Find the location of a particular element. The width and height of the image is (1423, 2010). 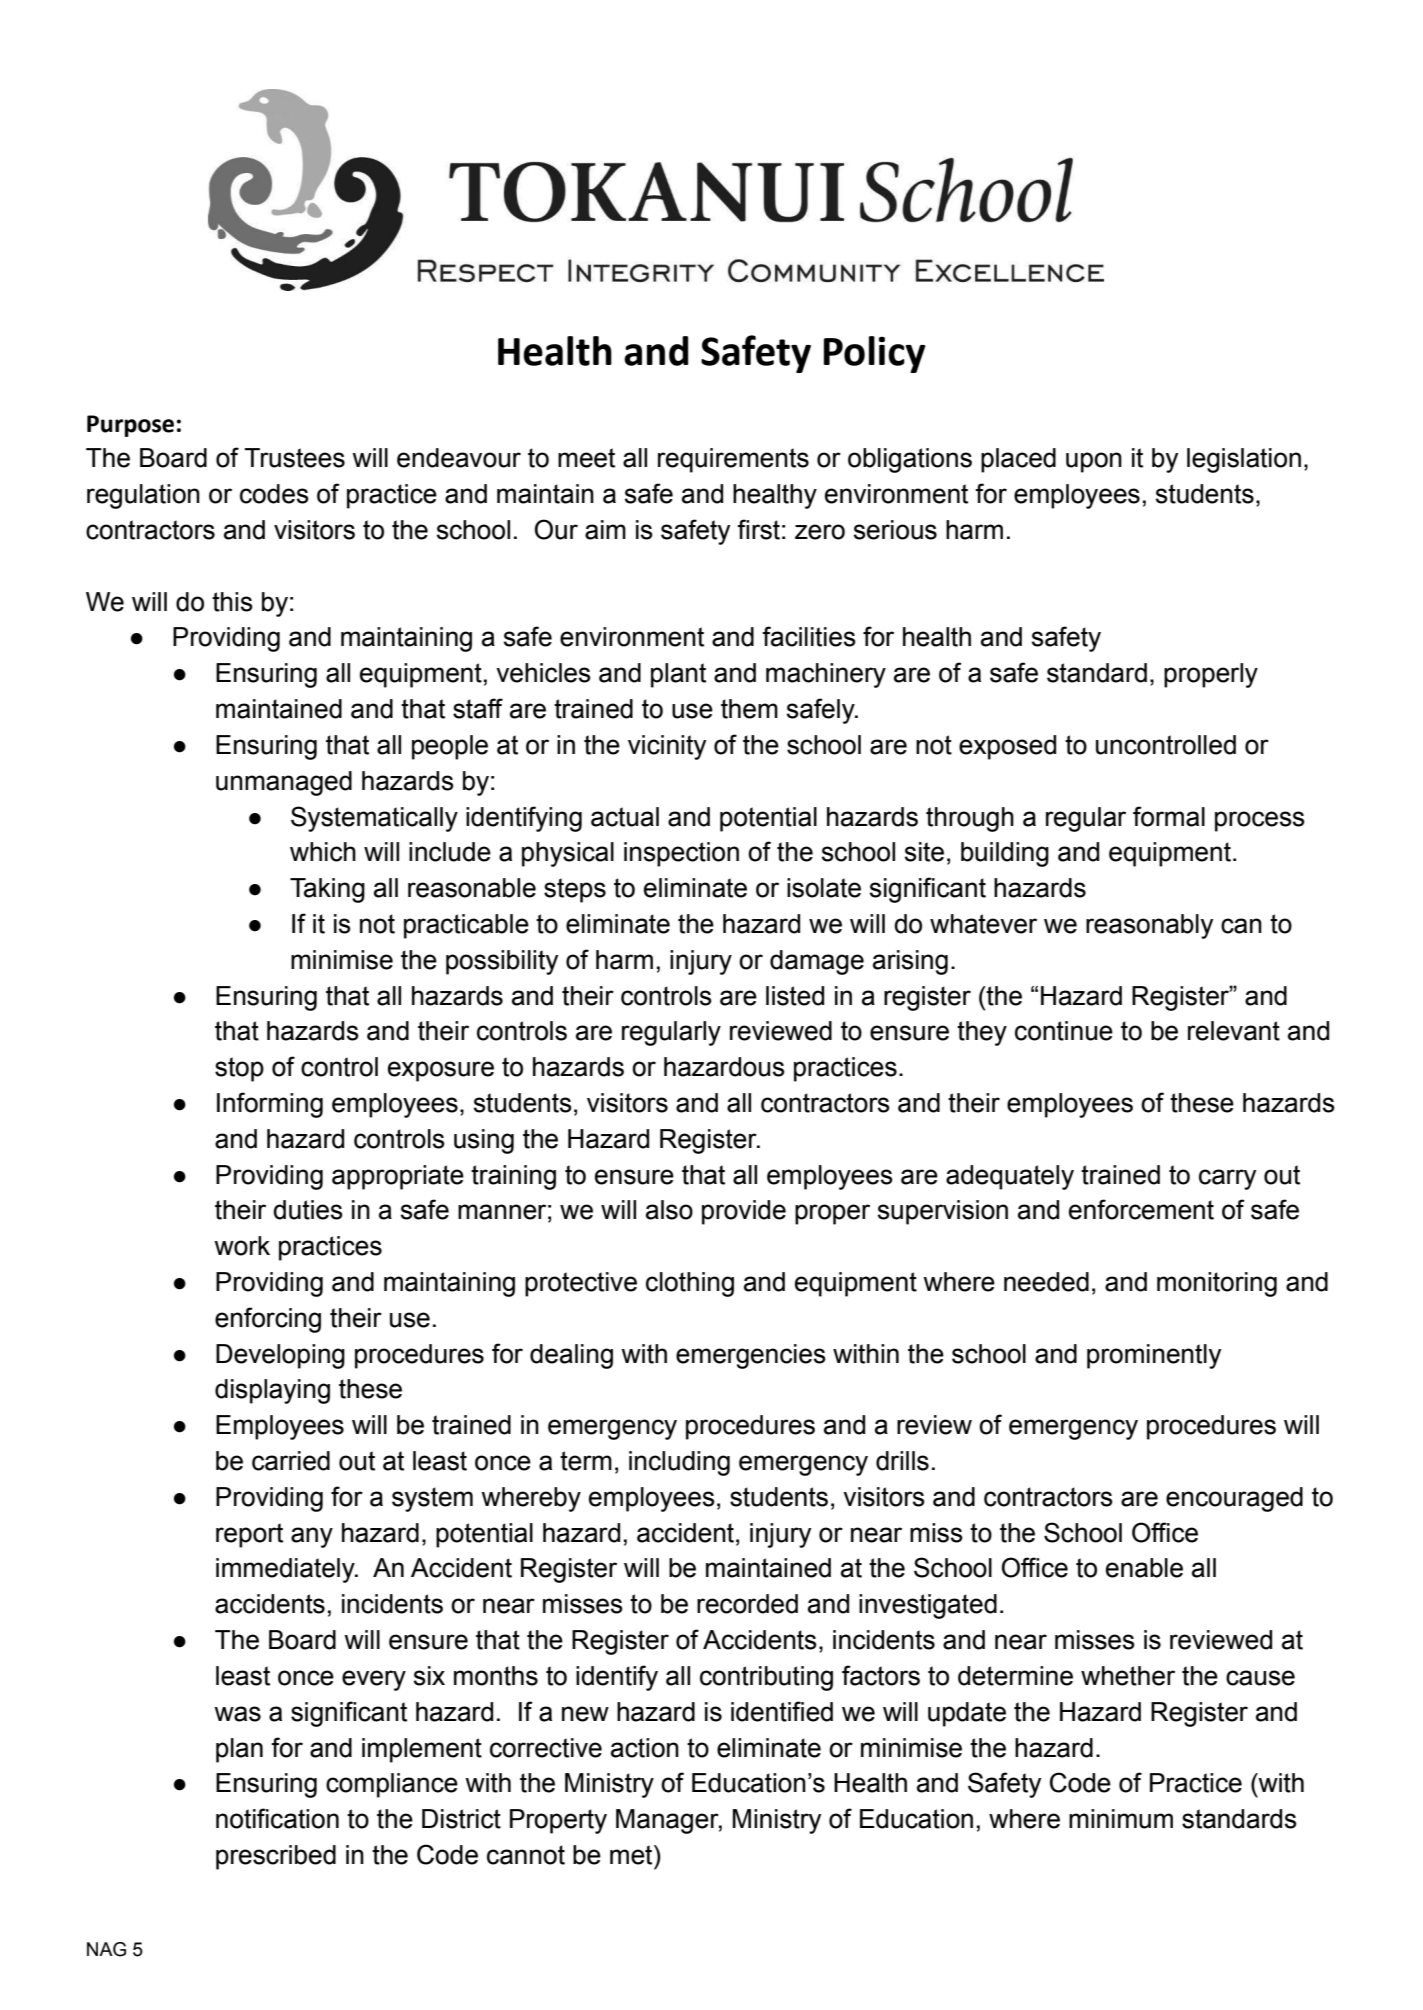

report is located at coordinates (249, 1535).
